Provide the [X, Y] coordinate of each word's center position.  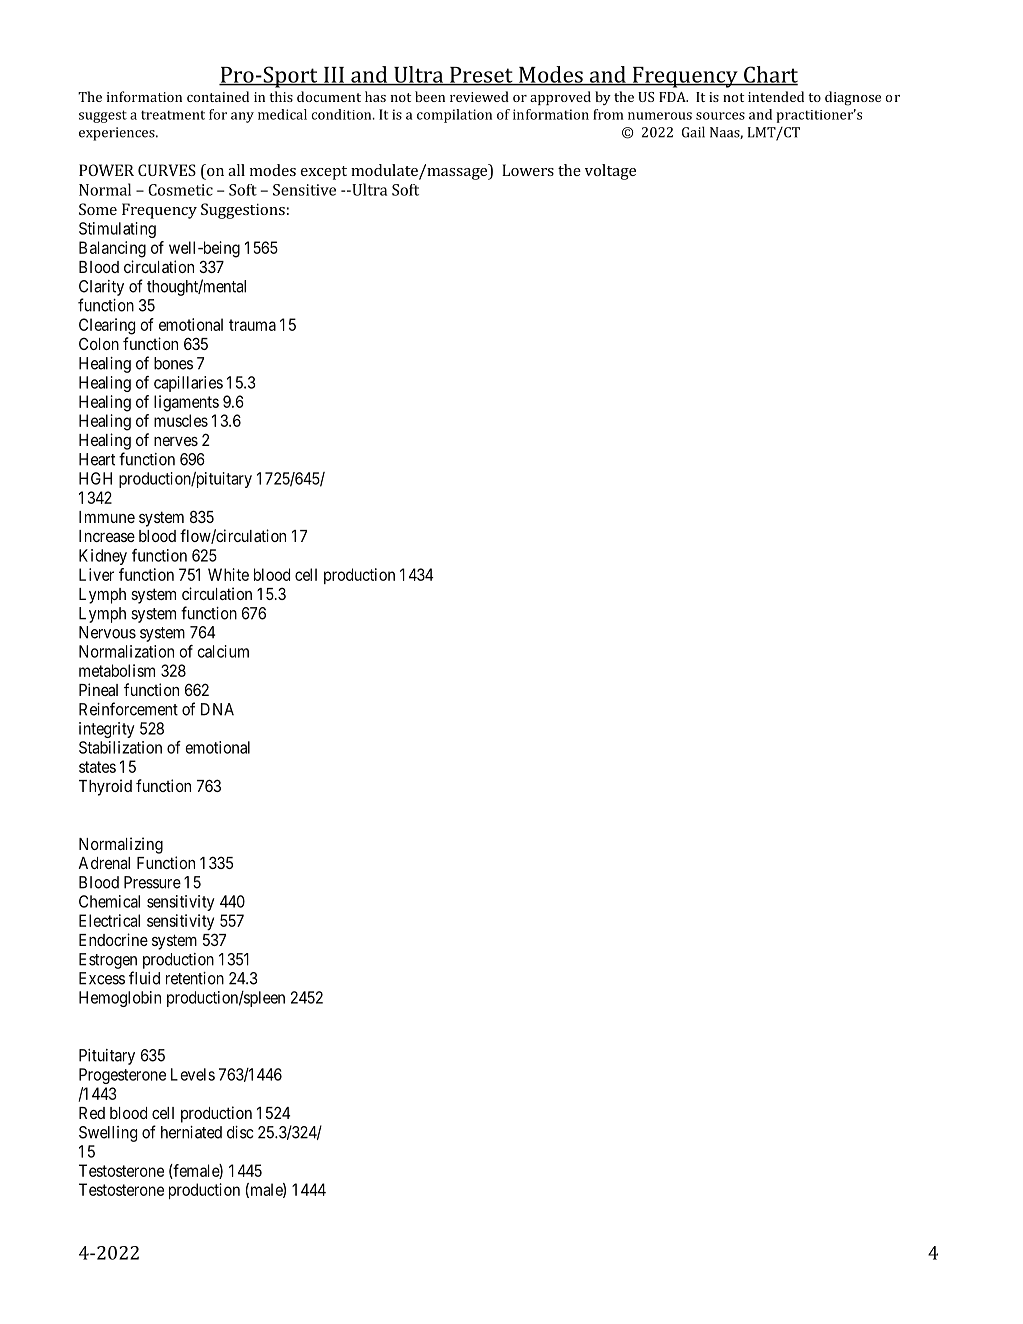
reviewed [479, 96]
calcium [223, 651]
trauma [252, 325]
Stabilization [120, 747]
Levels [193, 1074]
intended [776, 96]
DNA [217, 709]
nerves [176, 441]
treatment [173, 115]
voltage [610, 172]
